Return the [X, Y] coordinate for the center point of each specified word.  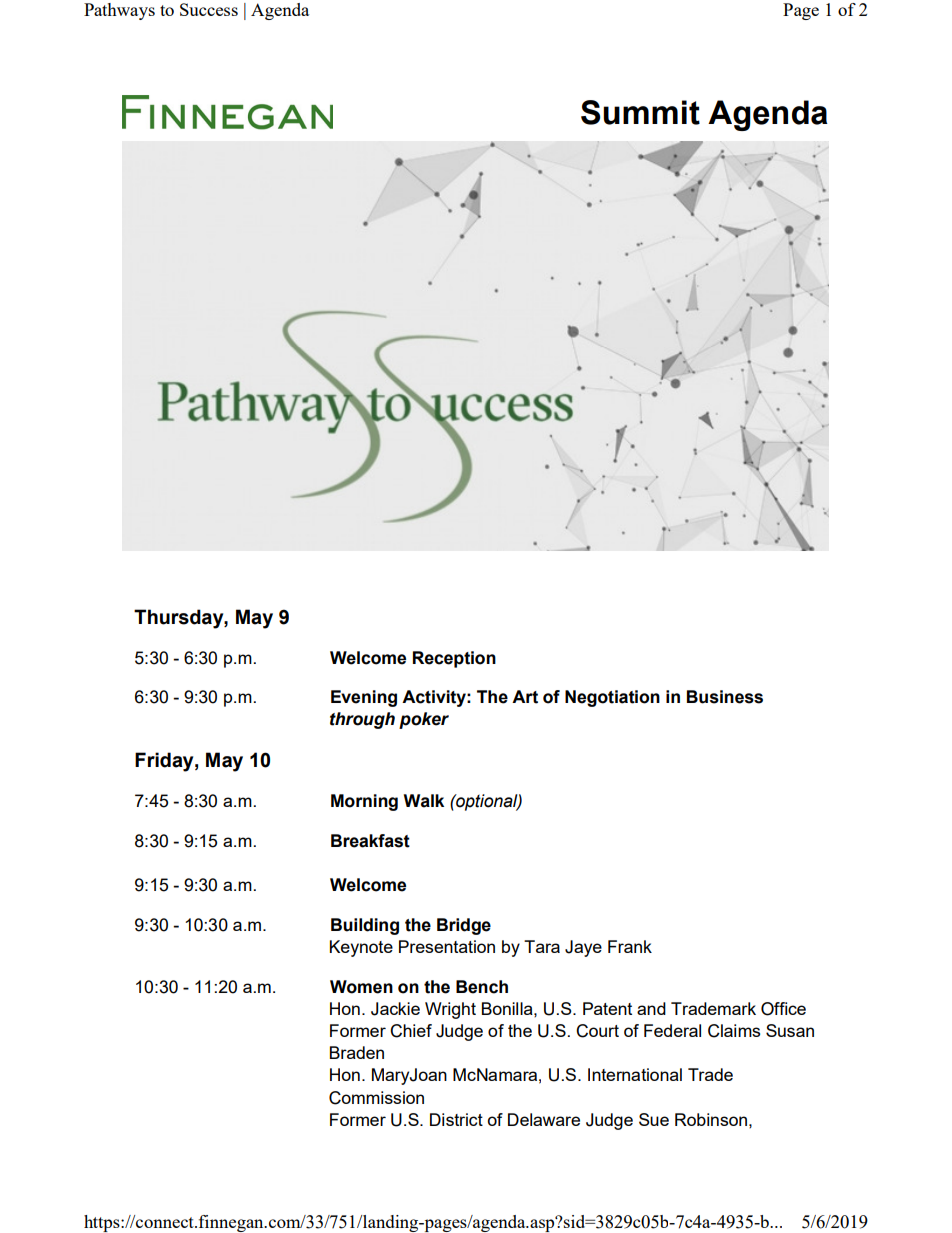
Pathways [119, 11]
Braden [357, 1052]
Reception [454, 659]
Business [725, 697]
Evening [364, 698]
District [456, 1119]
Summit [640, 112]
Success [209, 9]
